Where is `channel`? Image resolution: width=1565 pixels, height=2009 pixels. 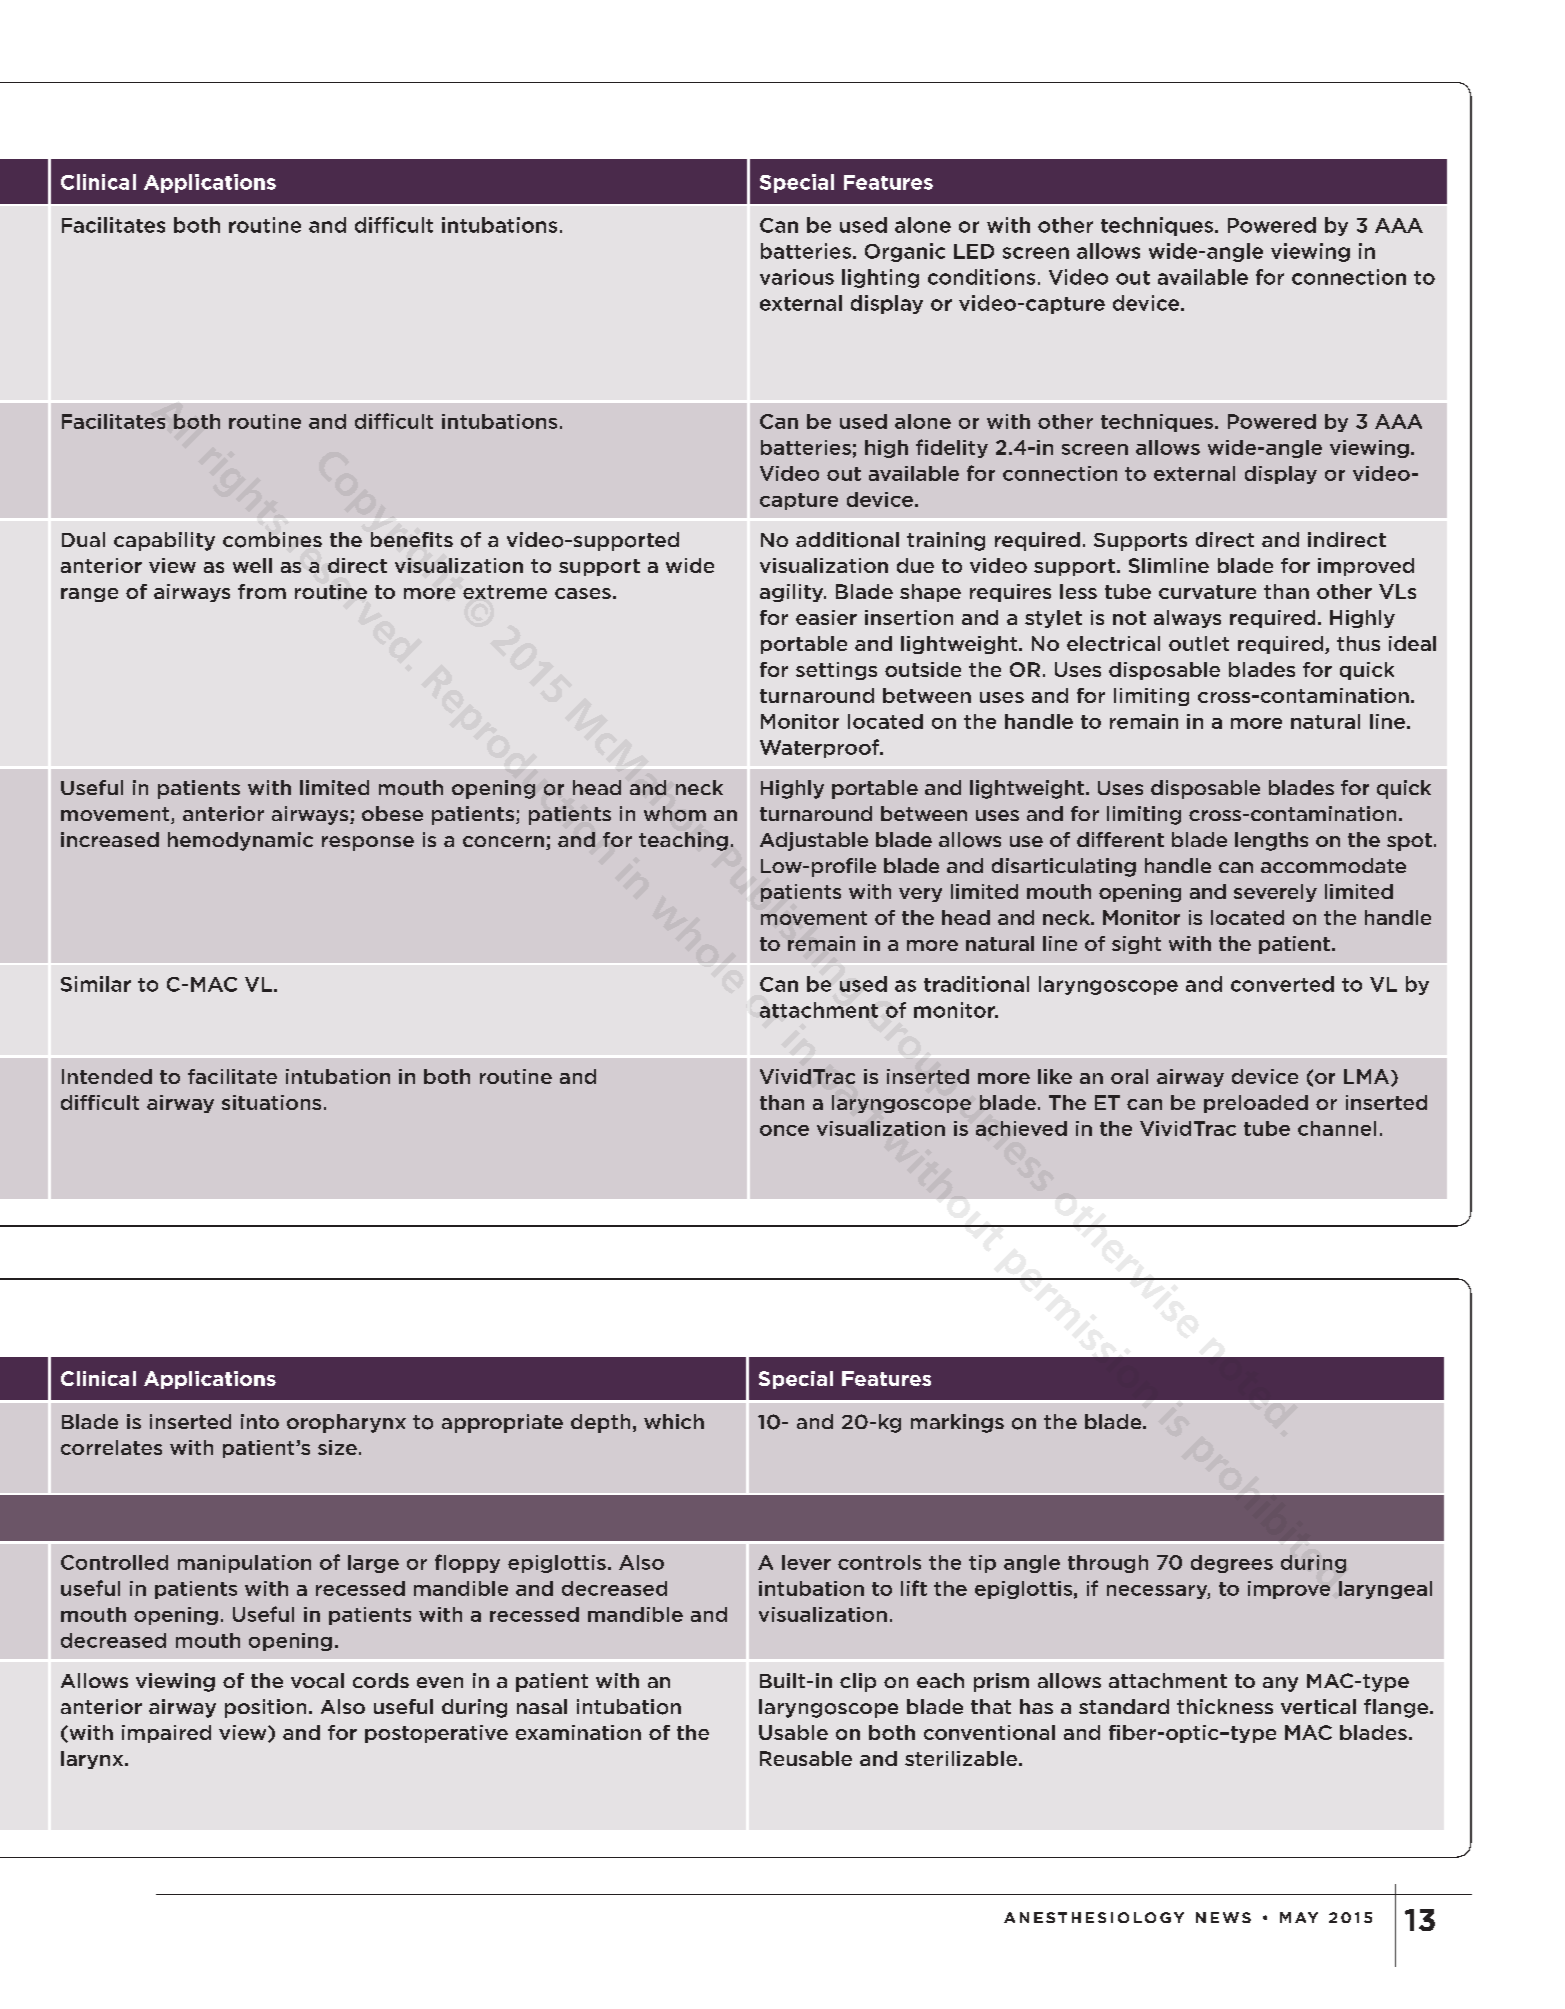
channel is located at coordinates (1337, 1128).
